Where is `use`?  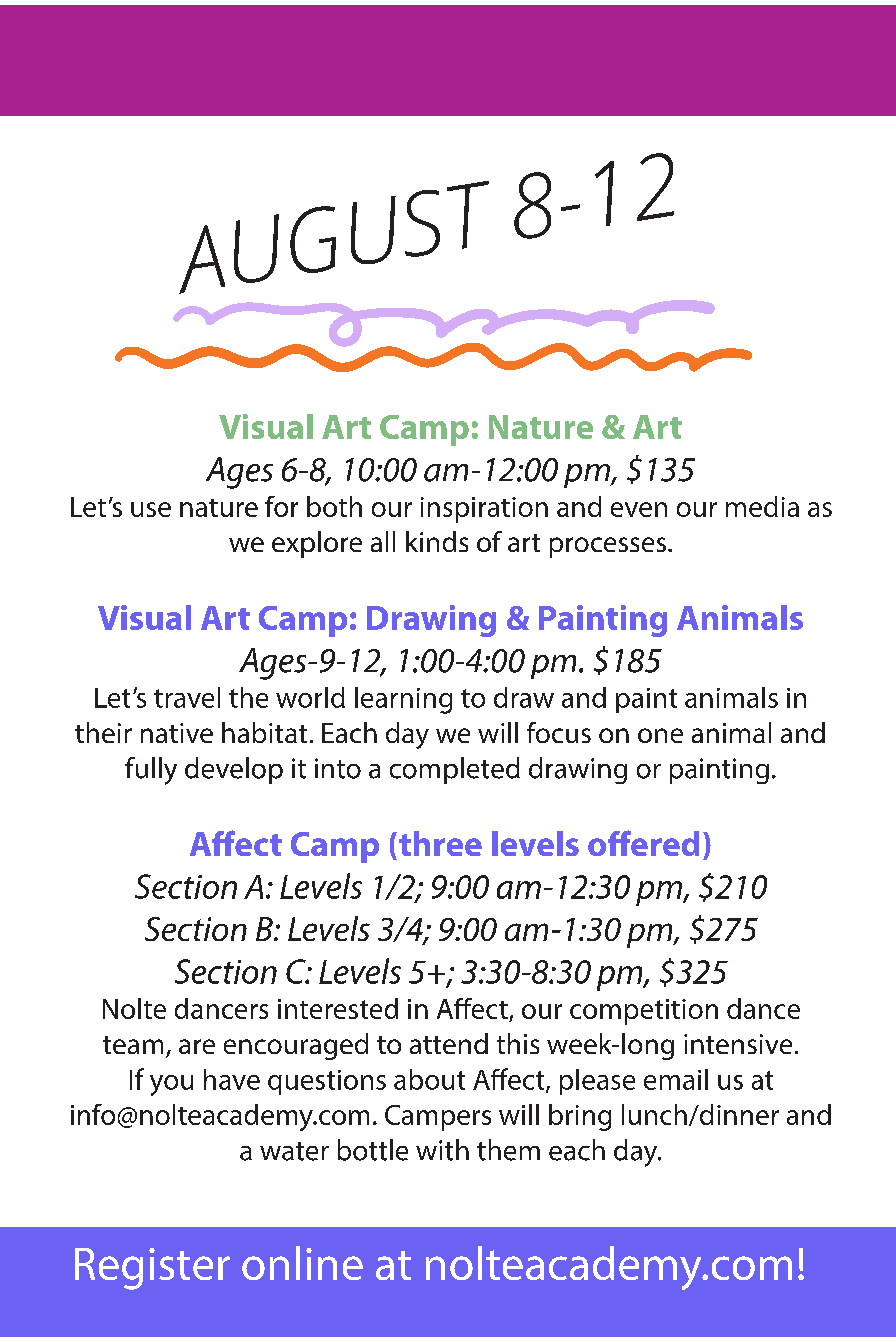
use is located at coordinates (151, 509).
